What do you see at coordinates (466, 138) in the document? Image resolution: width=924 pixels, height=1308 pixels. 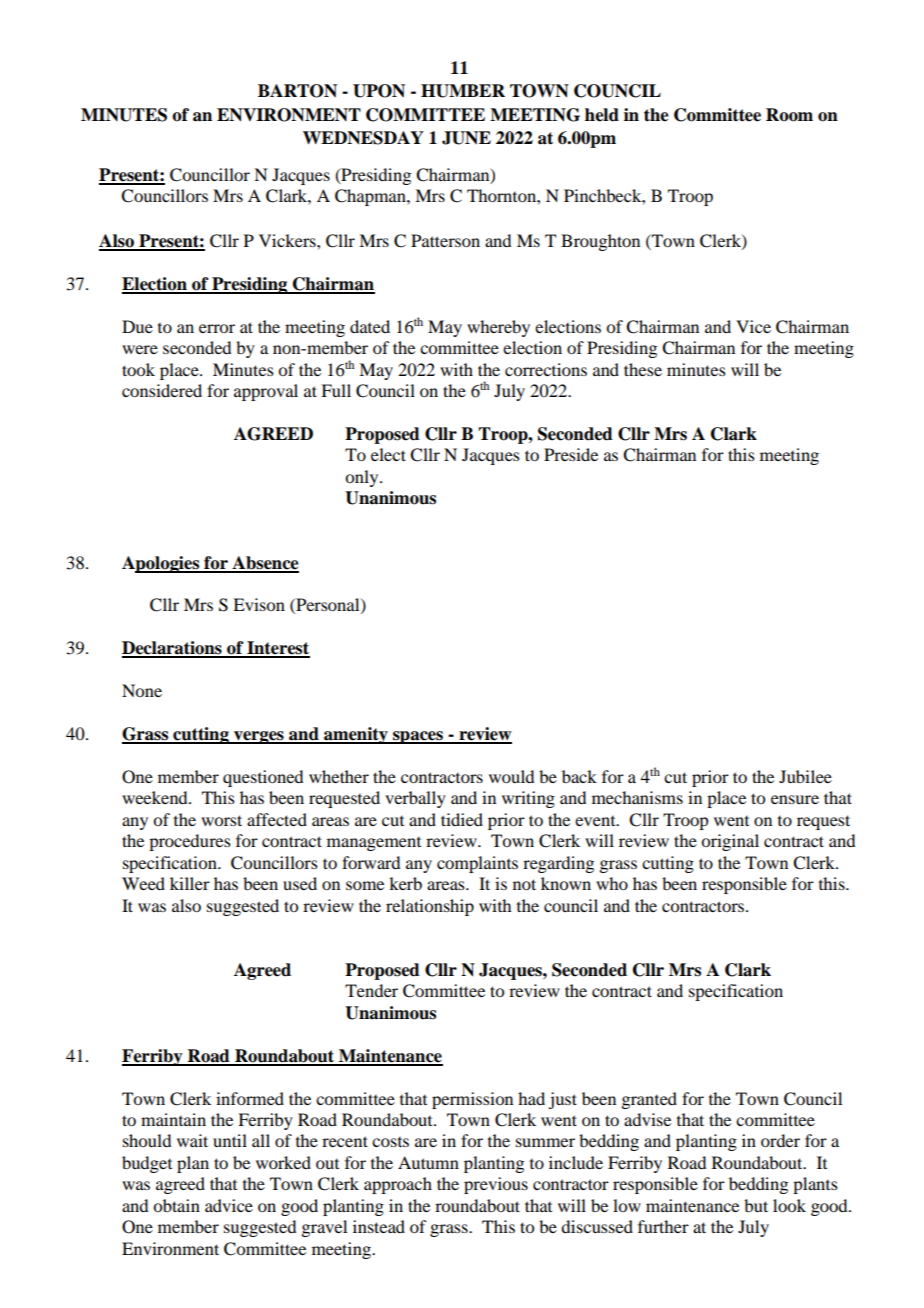 I see `JUNE` at bounding box center [466, 138].
